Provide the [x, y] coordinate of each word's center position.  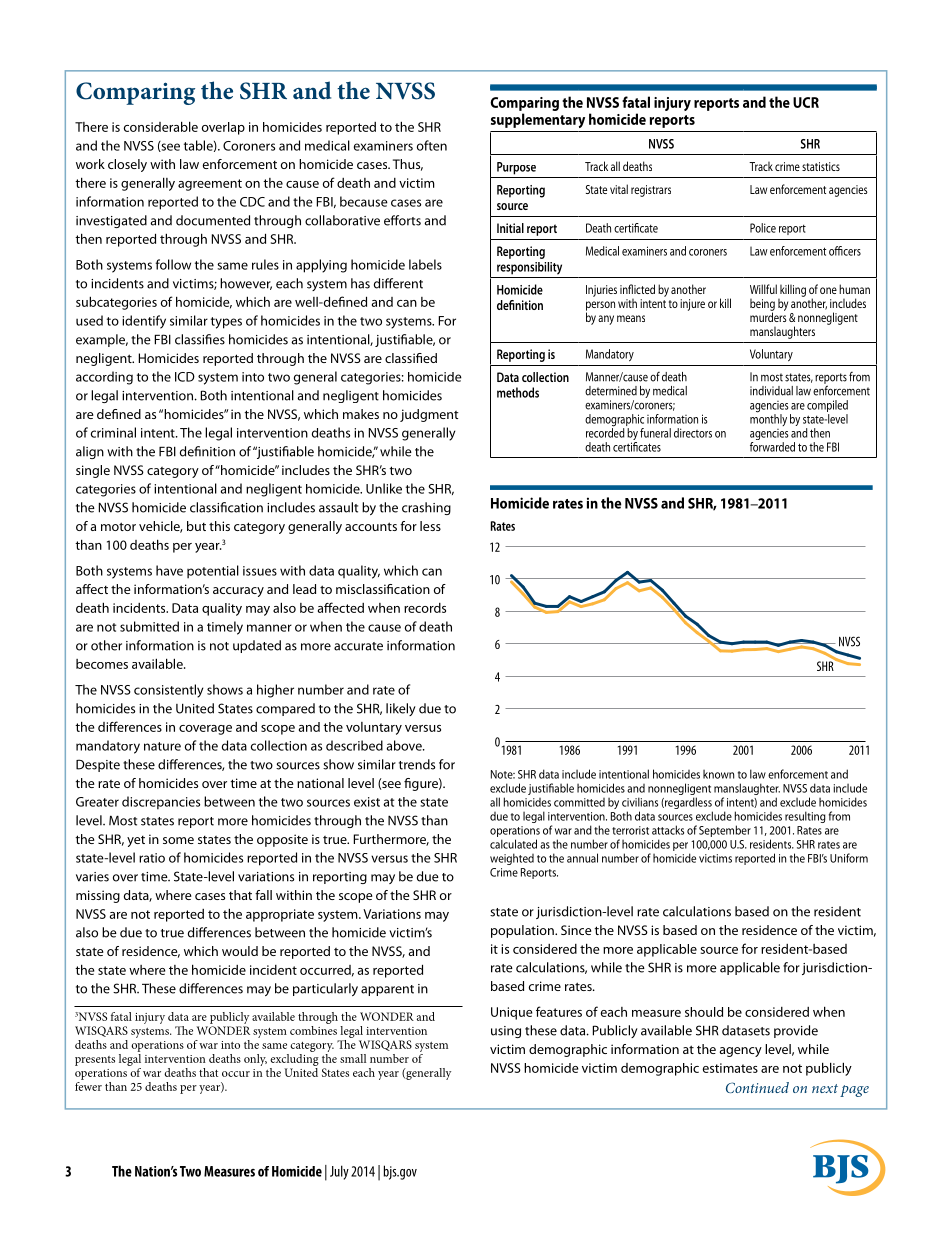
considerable [161, 126]
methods [518, 392]
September [725, 831]
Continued [757, 1087]
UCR [806, 102]
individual [771, 391]
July [339, 1172]
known [718, 774]
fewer [88, 1085]
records [425, 608]
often [432, 145]
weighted [512, 859]
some [178, 840]
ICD [185, 377]
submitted [149, 626]
